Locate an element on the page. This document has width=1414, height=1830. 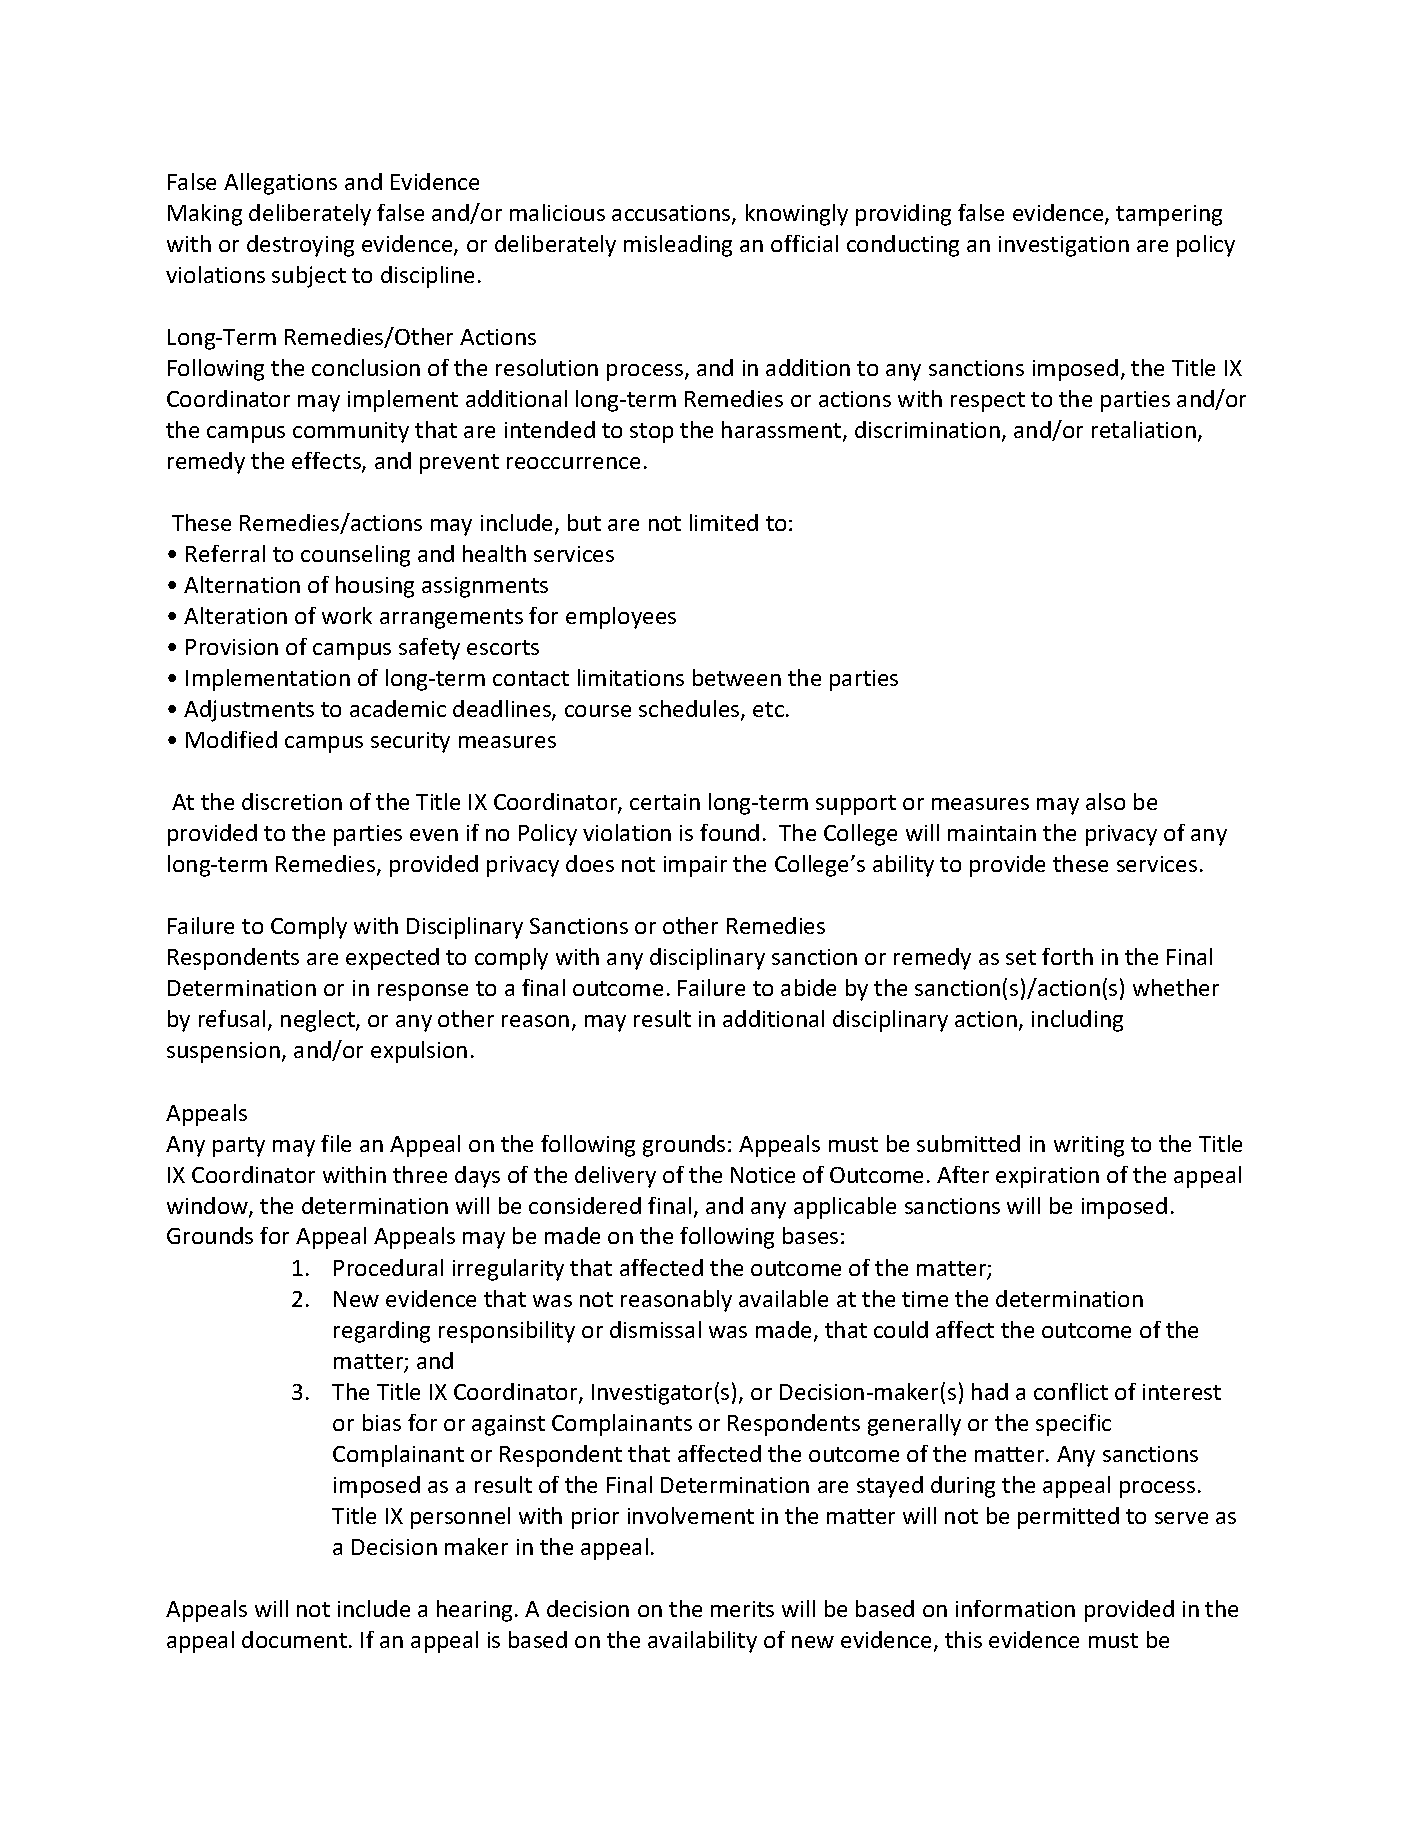
document is located at coordinates (294, 1639).
